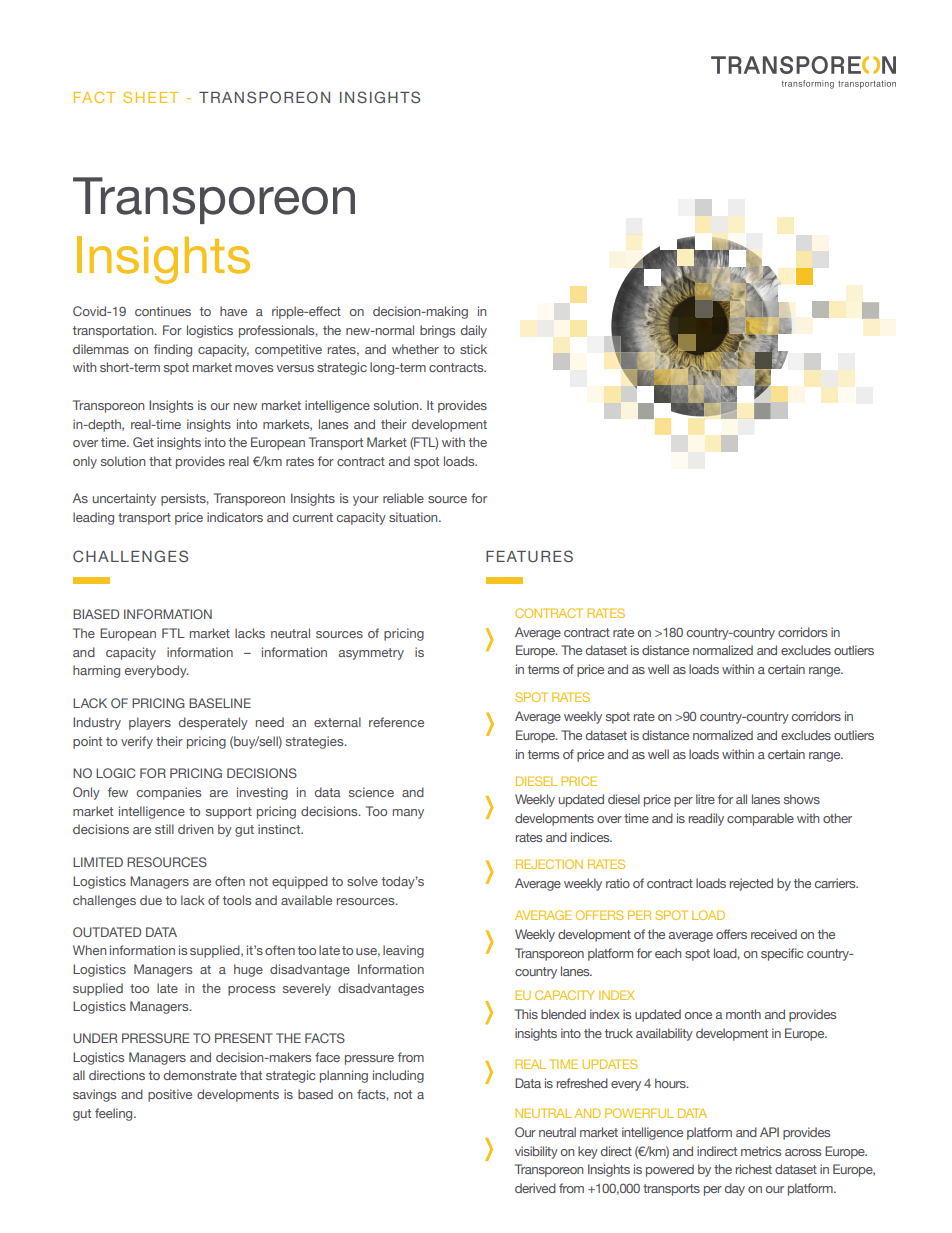 This screenshot has width=952, height=1233. What do you see at coordinates (371, 654) in the screenshot?
I see `asymmetry` at bounding box center [371, 654].
